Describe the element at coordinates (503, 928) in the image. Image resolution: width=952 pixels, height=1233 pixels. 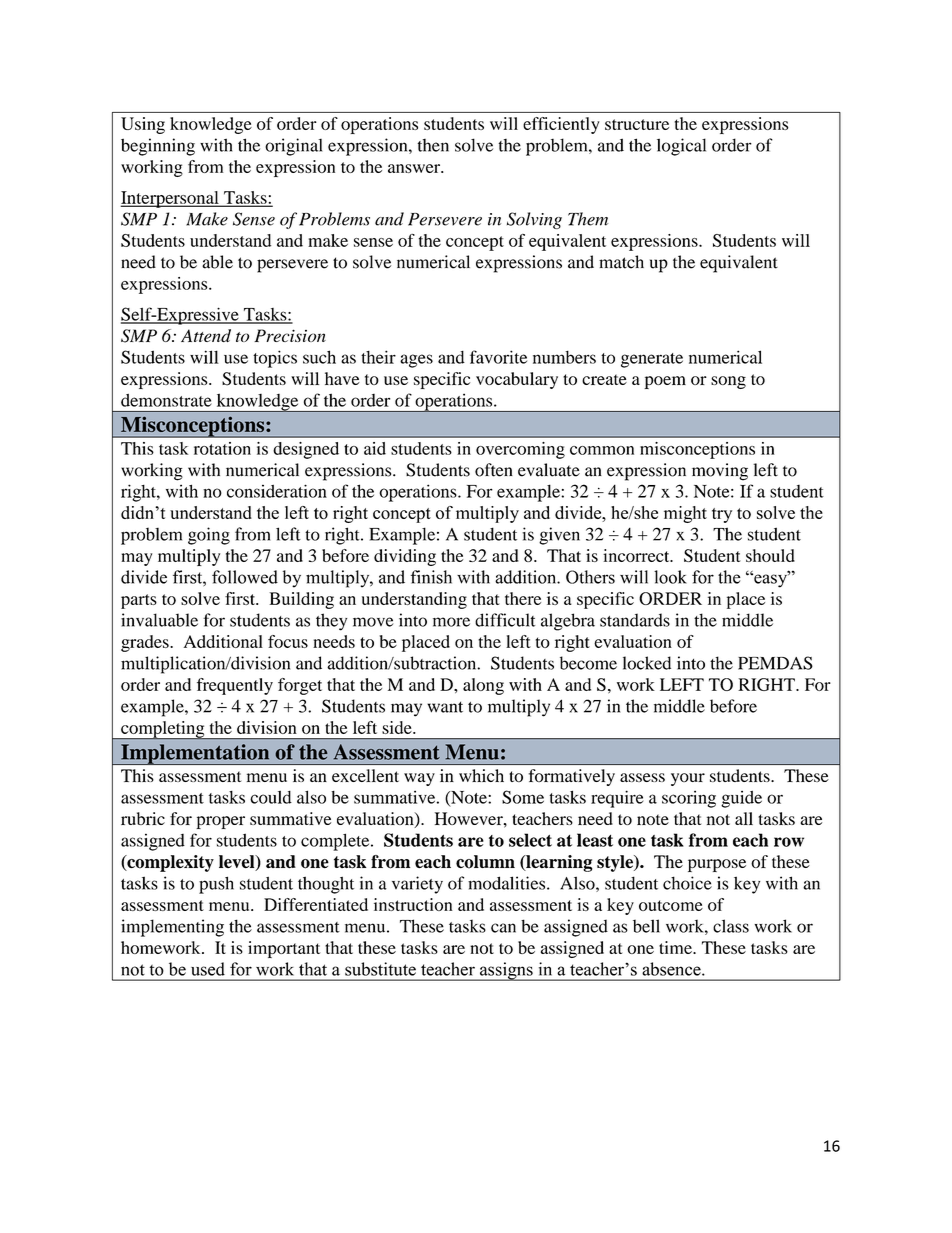
I see `can` at that location.
